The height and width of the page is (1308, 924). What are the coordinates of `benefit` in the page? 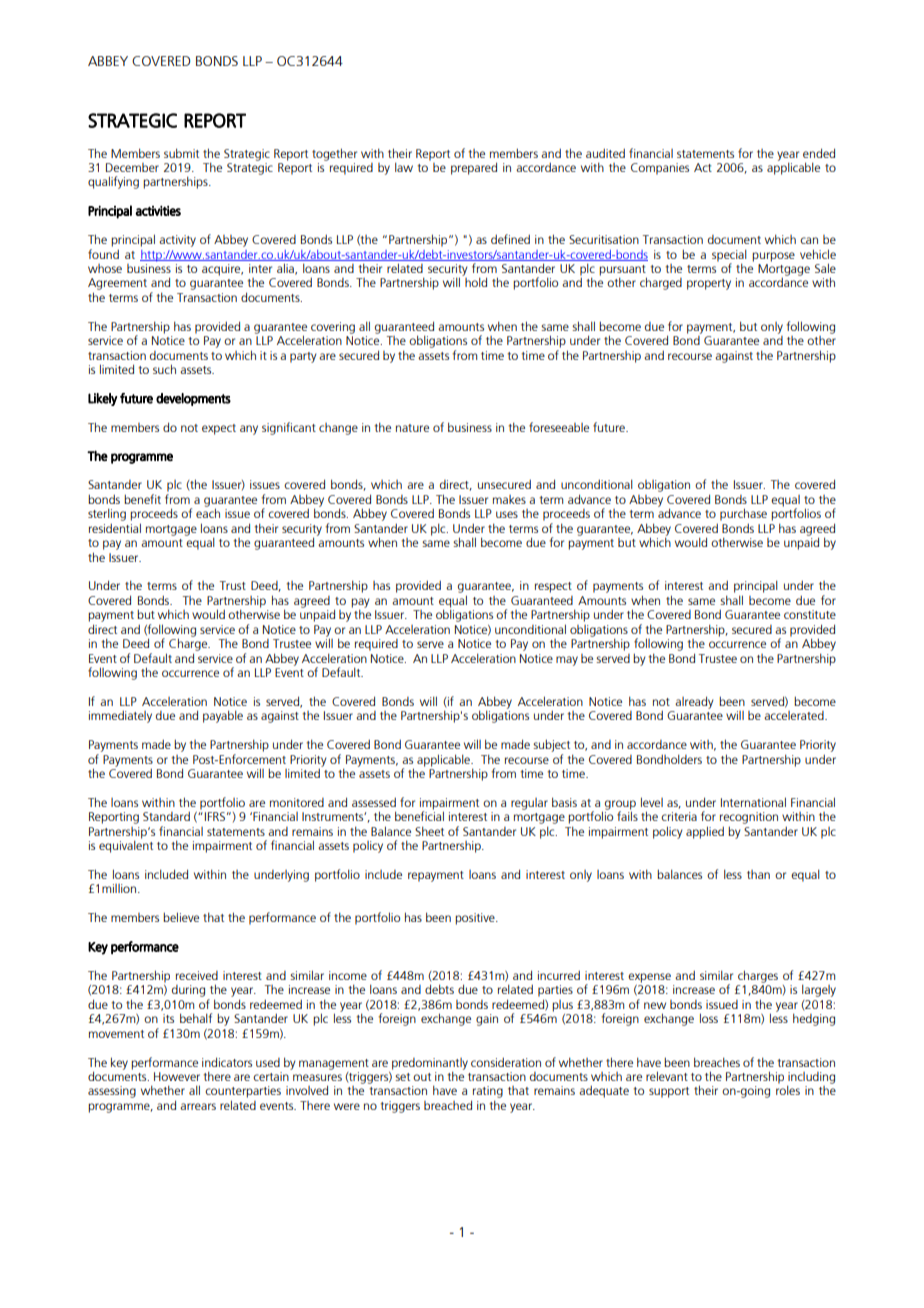 It's located at (142, 499).
